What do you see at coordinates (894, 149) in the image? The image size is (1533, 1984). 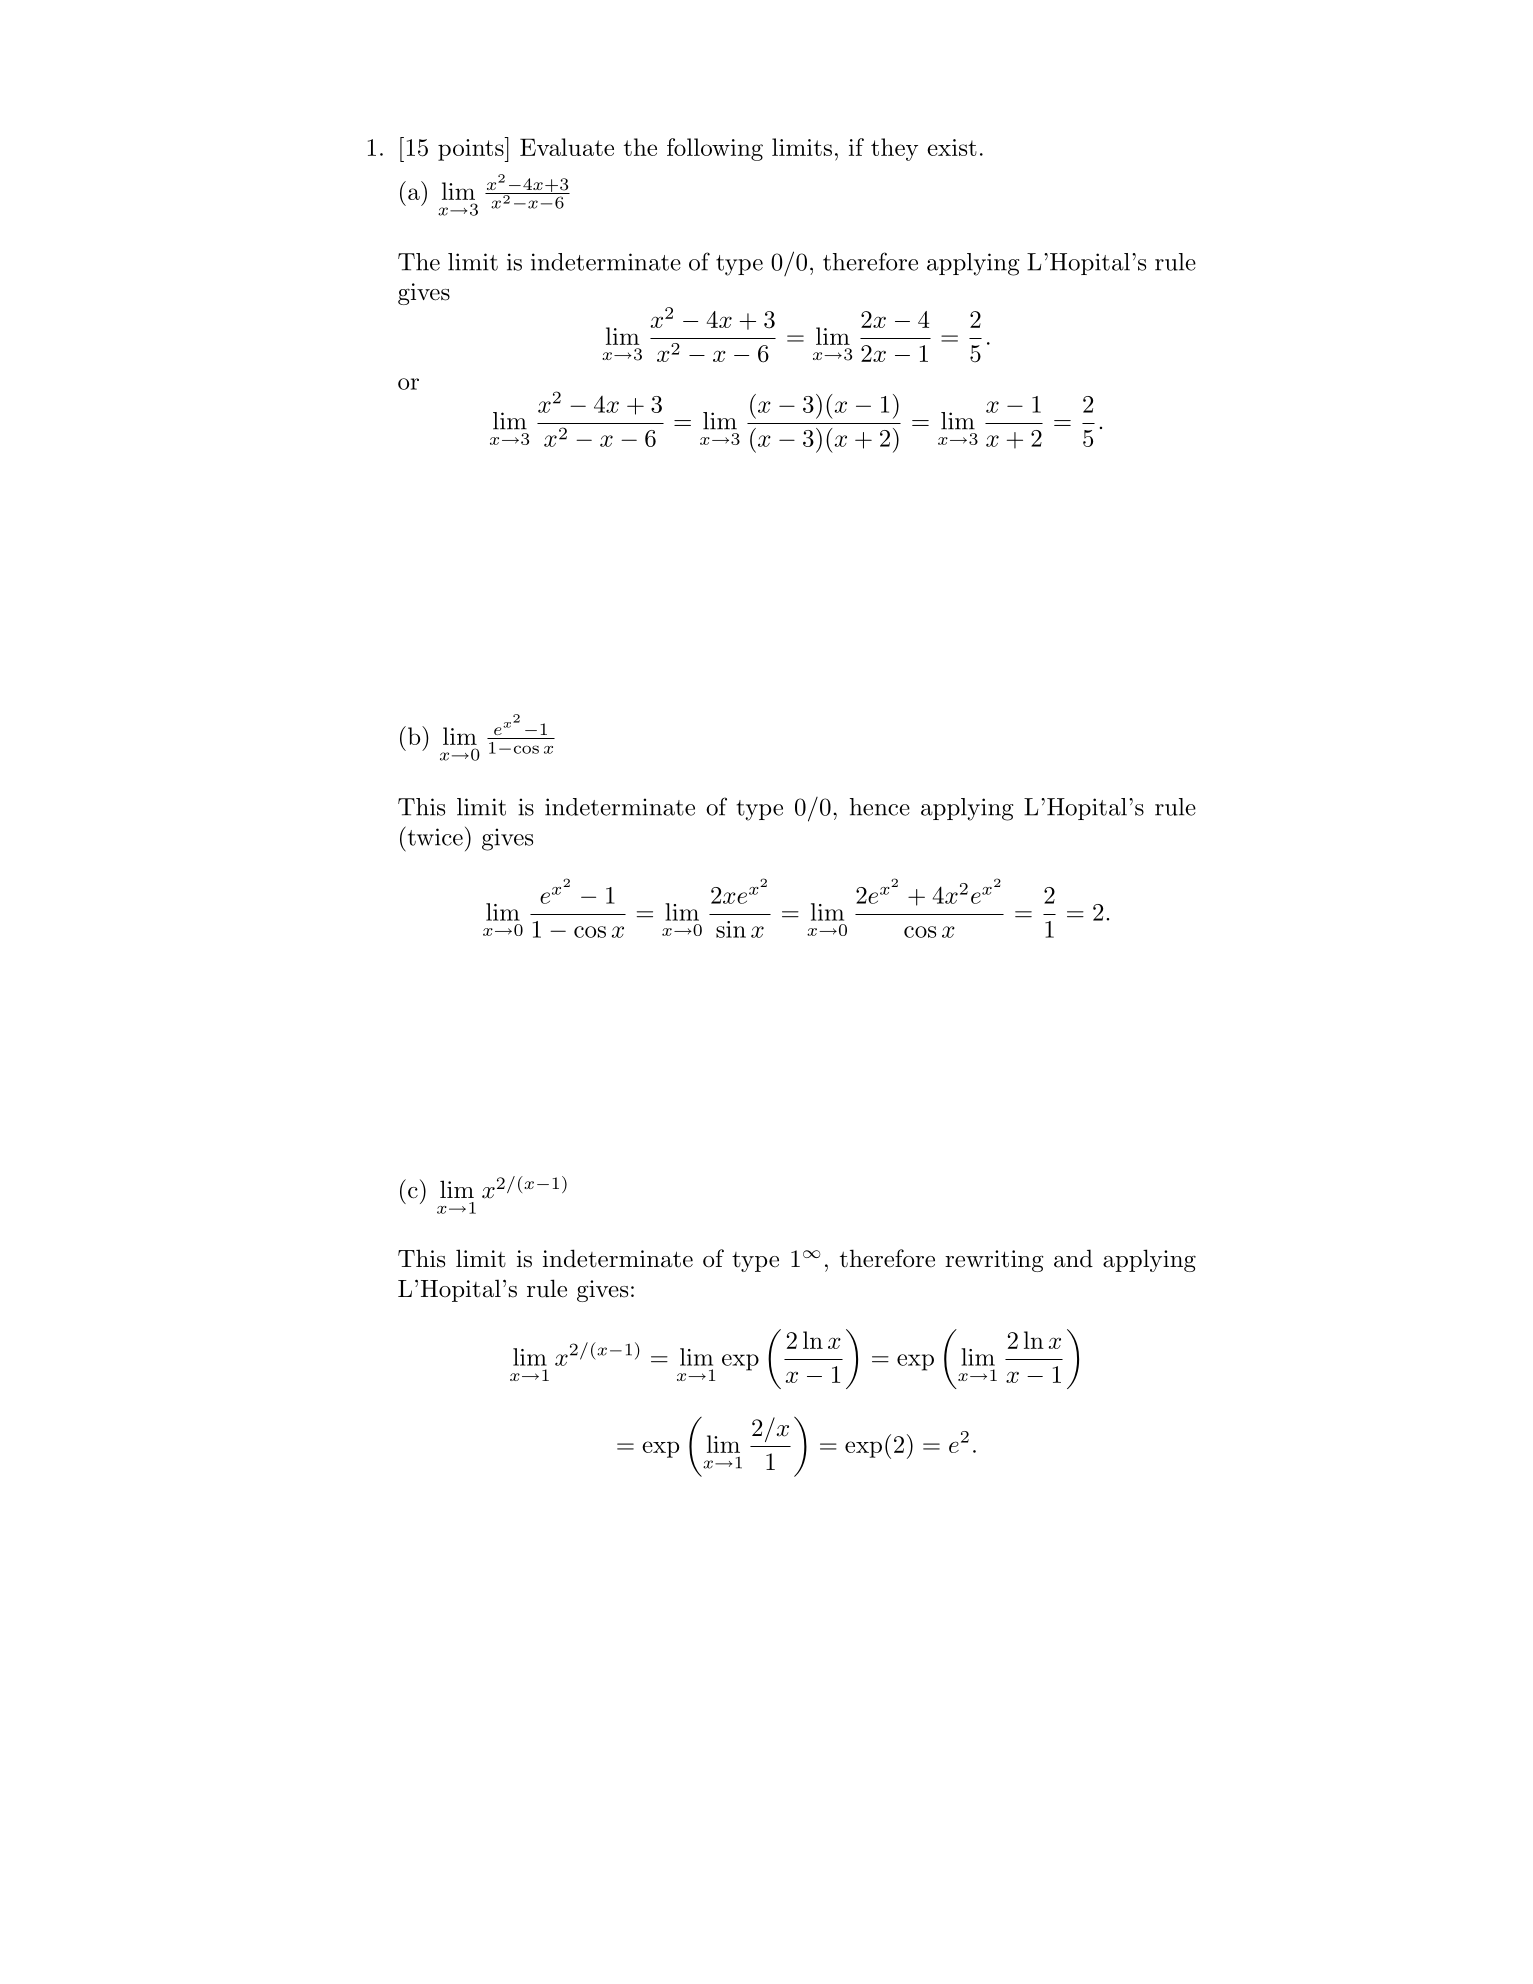 I see `they` at bounding box center [894, 149].
